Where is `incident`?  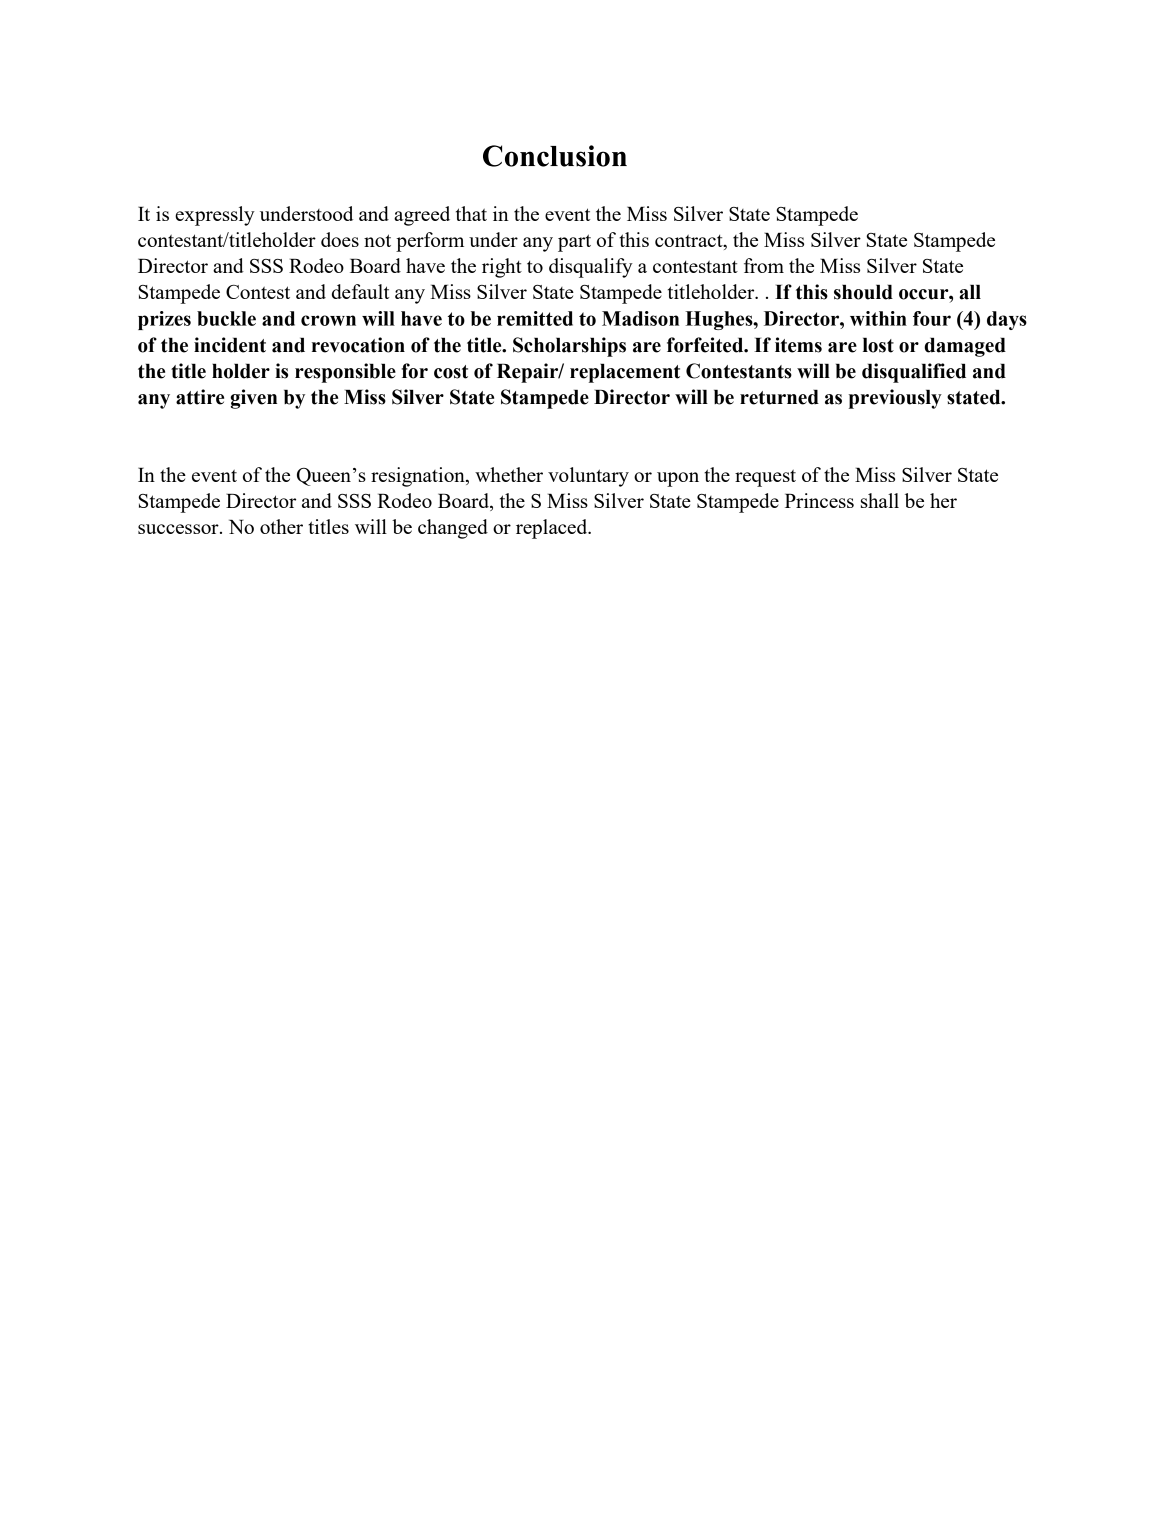 incident is located at coordinates (230, 345).
